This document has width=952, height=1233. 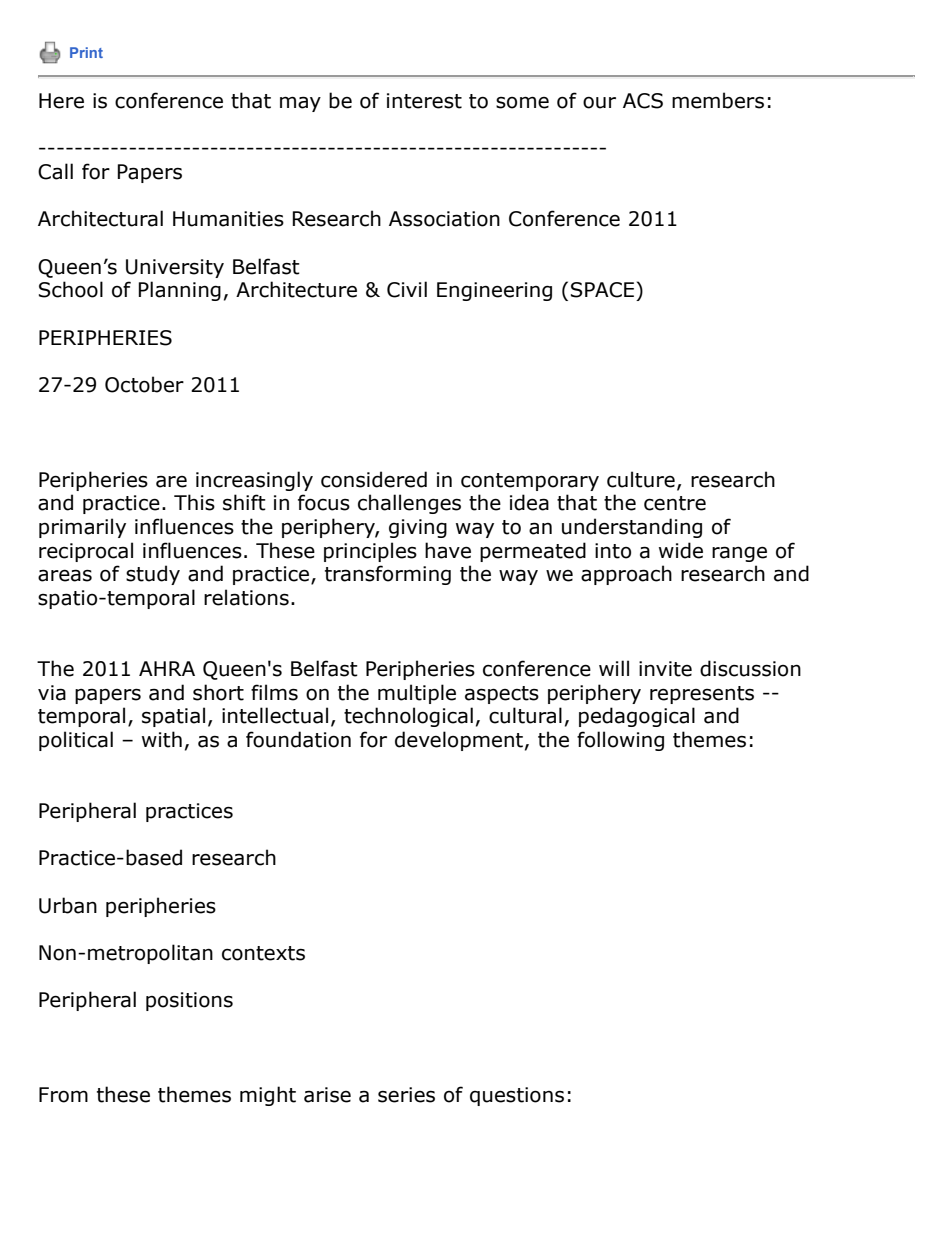 What do you see at coordinates (407, 289) in the document?
I see `Civil` at bounding box center [407, 289].
